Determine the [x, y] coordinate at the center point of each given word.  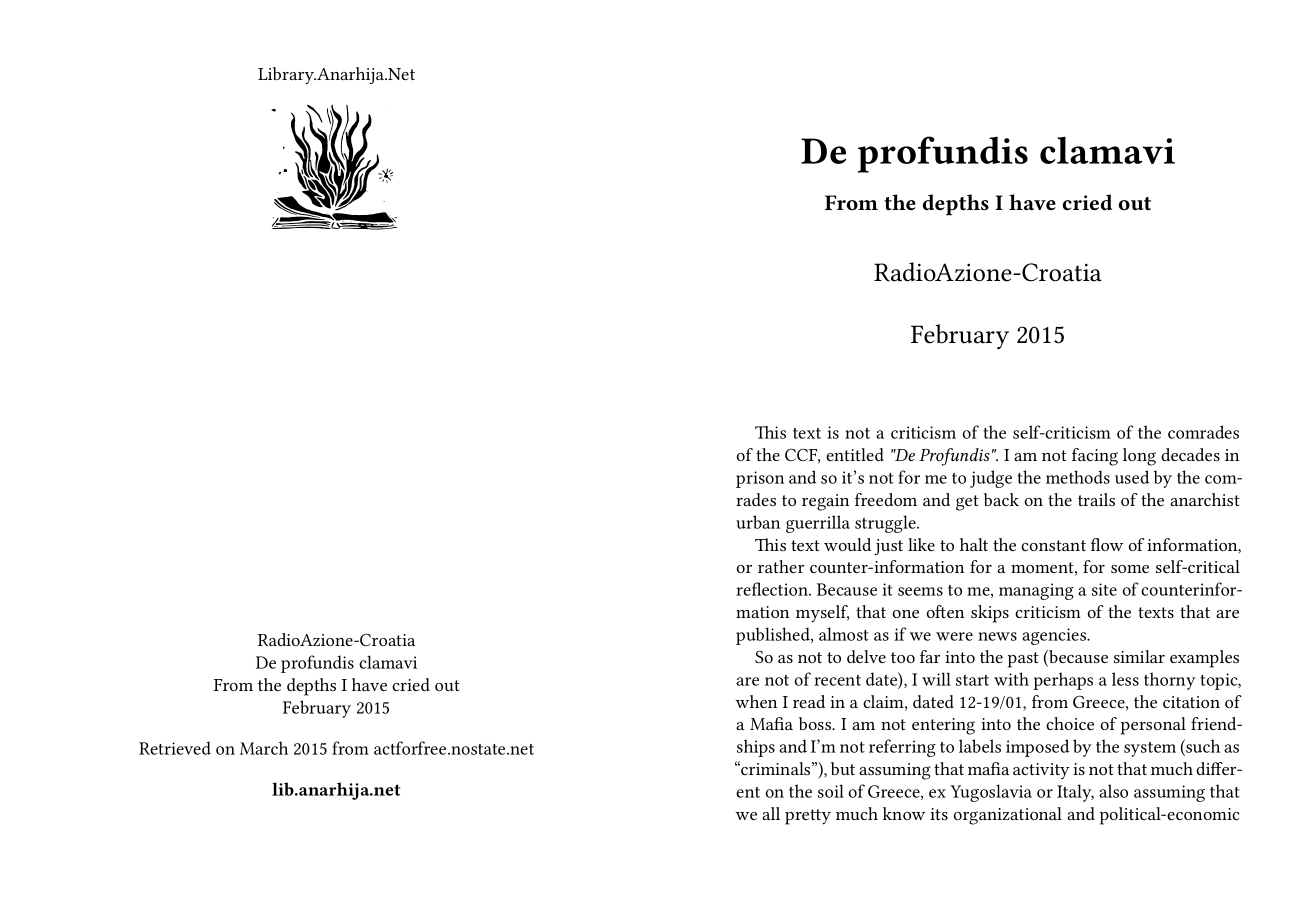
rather [781, 566]
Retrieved [175, 748]
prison [760, 479]
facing [1095, 457]
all [771, 813]
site [1104, 589]
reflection [773, 589]
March [264, 748]
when [756, 701]
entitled [855, 454]
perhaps [1063, 681]
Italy [1075, 793]
